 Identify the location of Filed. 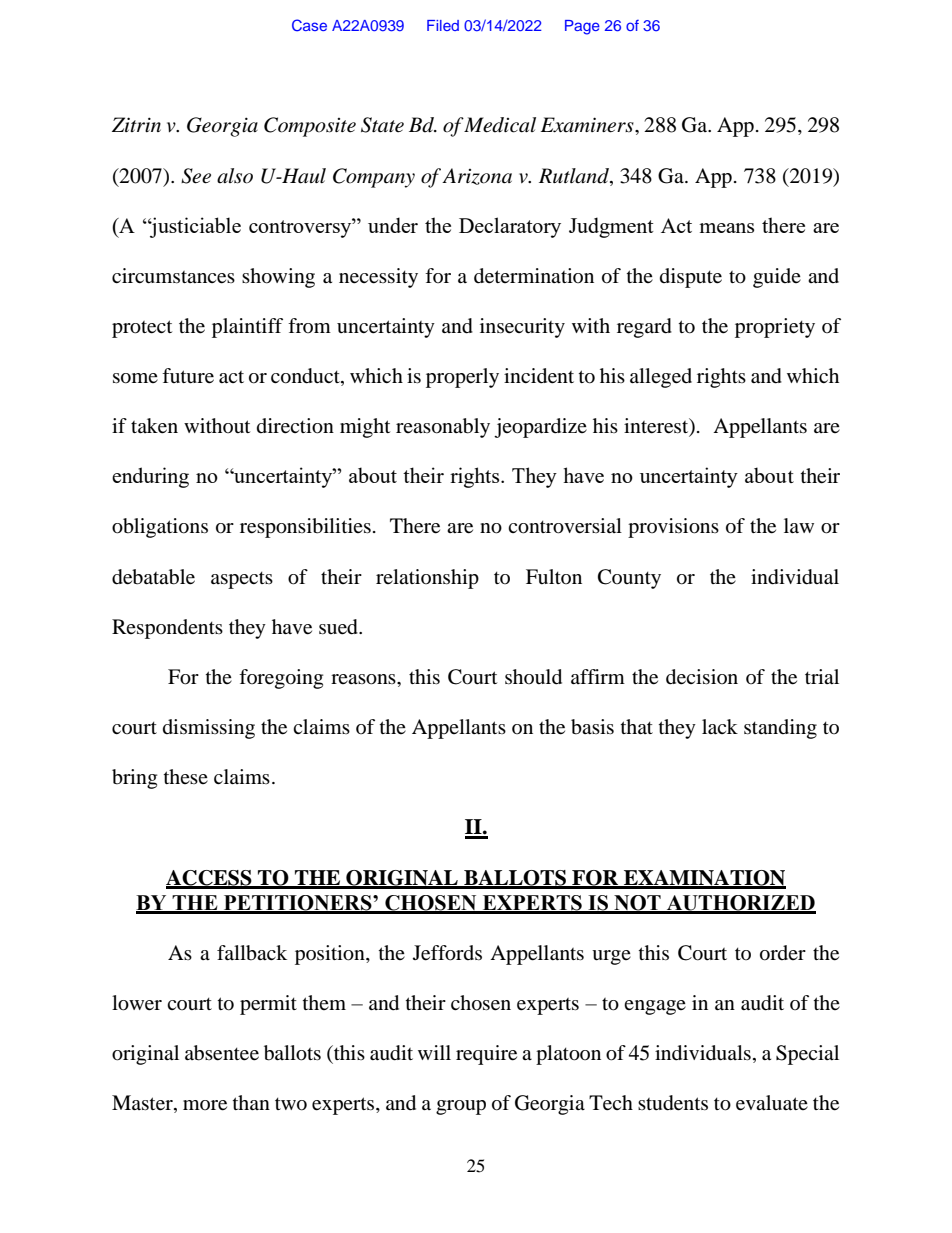
(443, 25).
